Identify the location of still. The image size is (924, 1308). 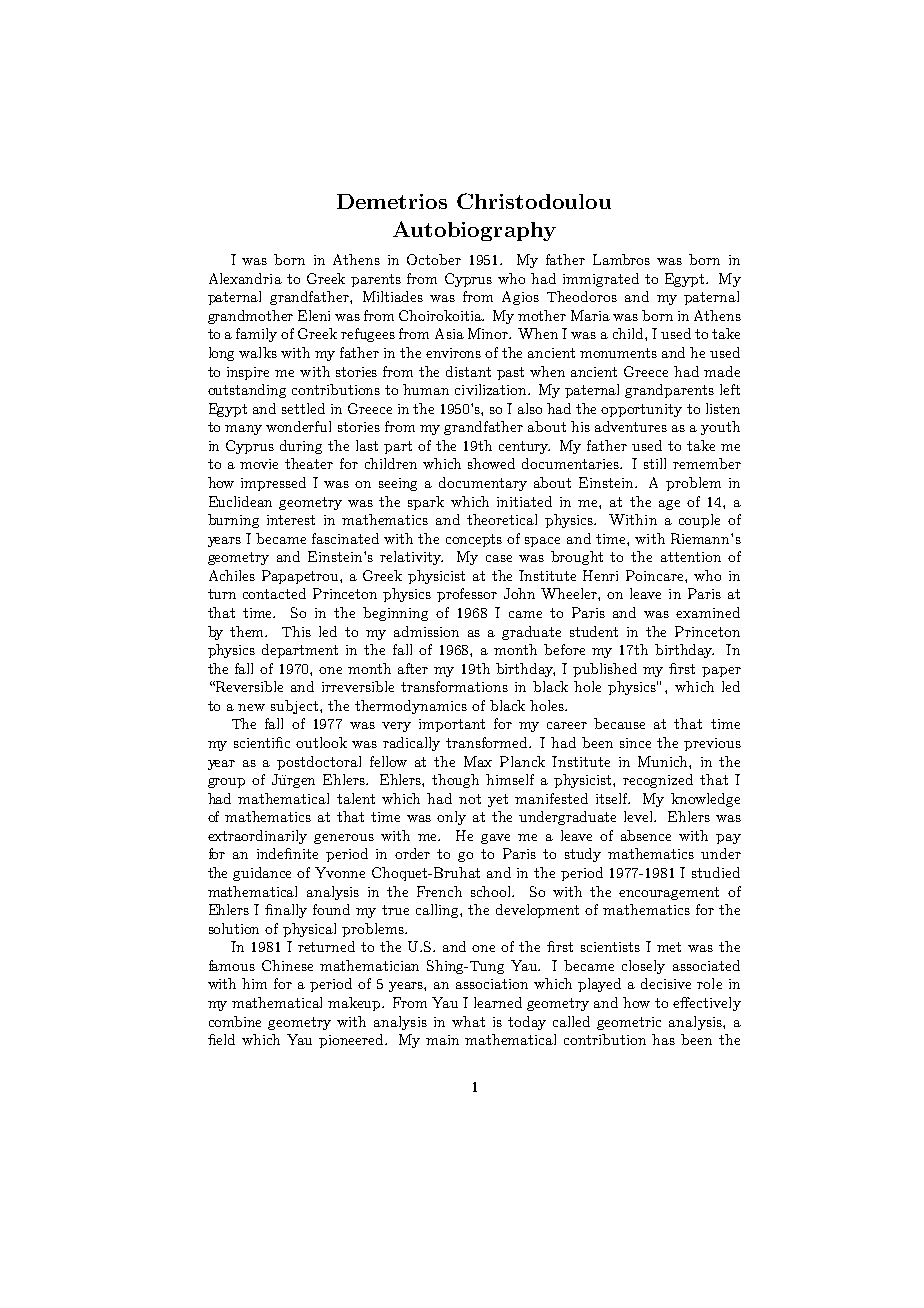
(655, 463).
